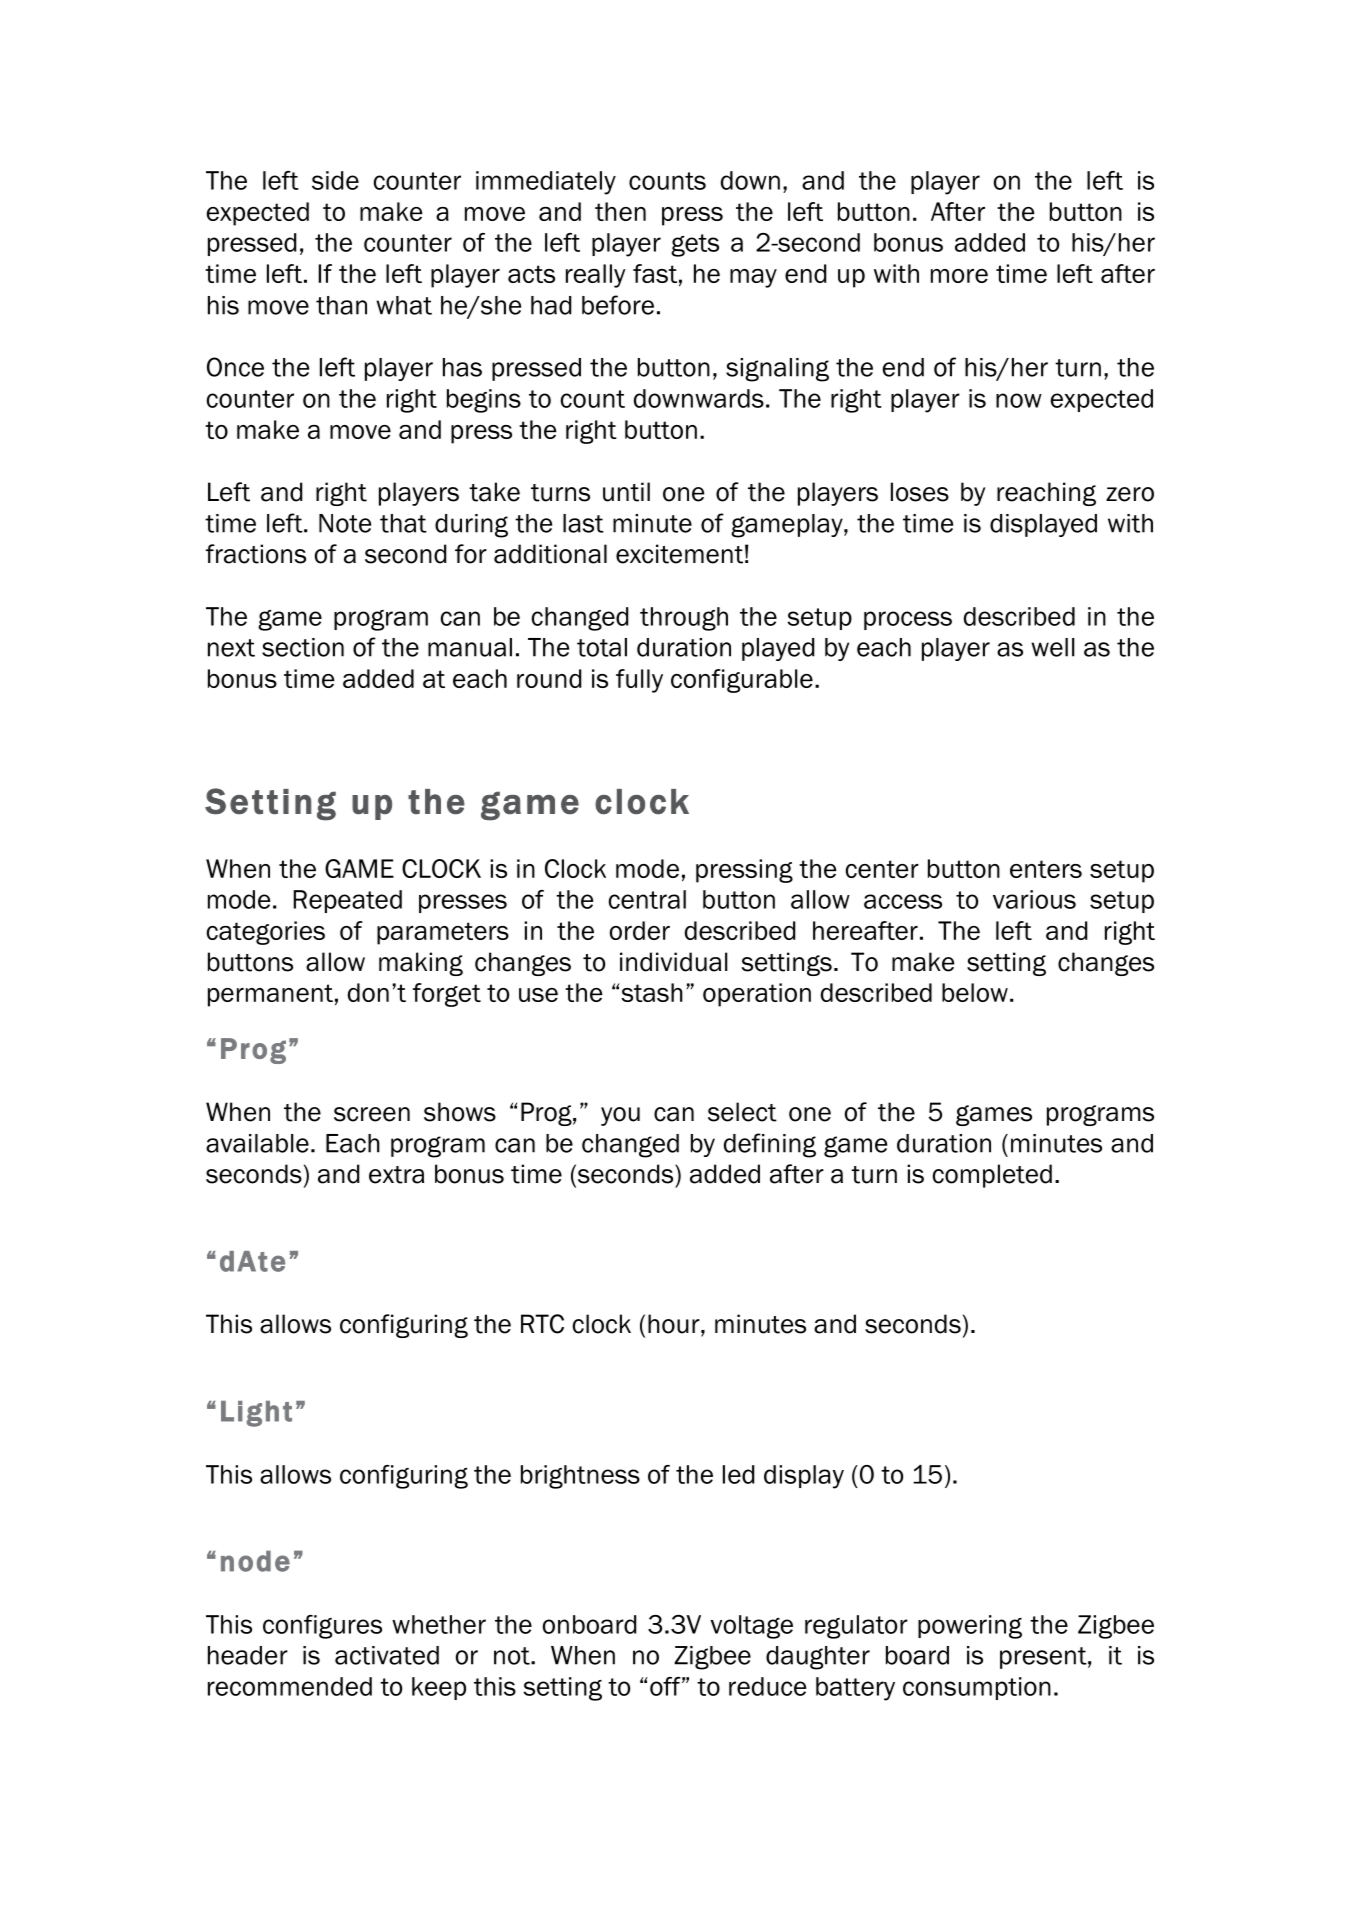 This screenshot has width=1361, height=1927. Describe the element at coordinates (335, 180) in the screenshot. I see `side` at that location.
